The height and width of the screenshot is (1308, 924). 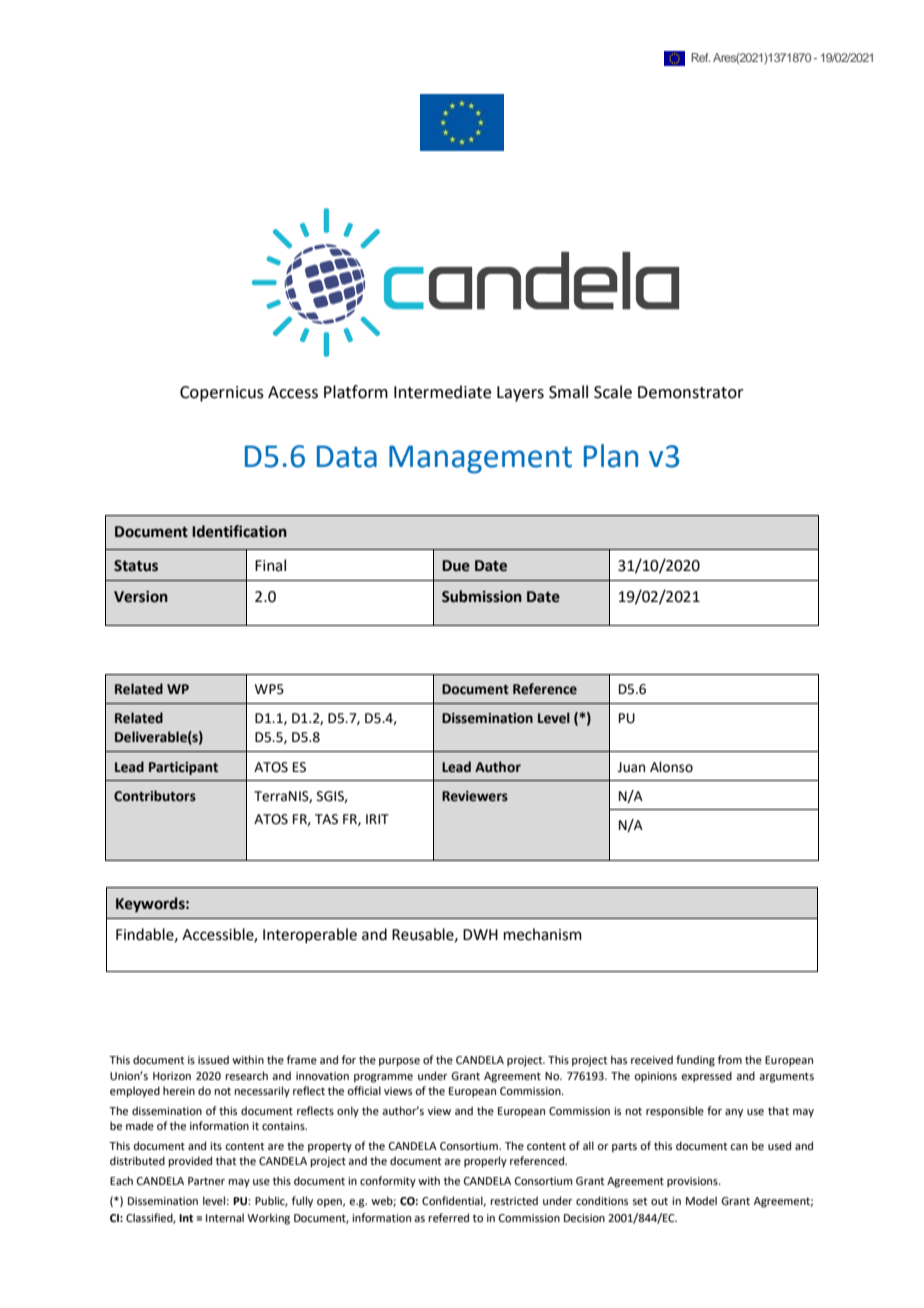 What do you see at coordinates (206, 1181) in the screenshot?
I see `Partner` at bounding box center [206, 1181].
